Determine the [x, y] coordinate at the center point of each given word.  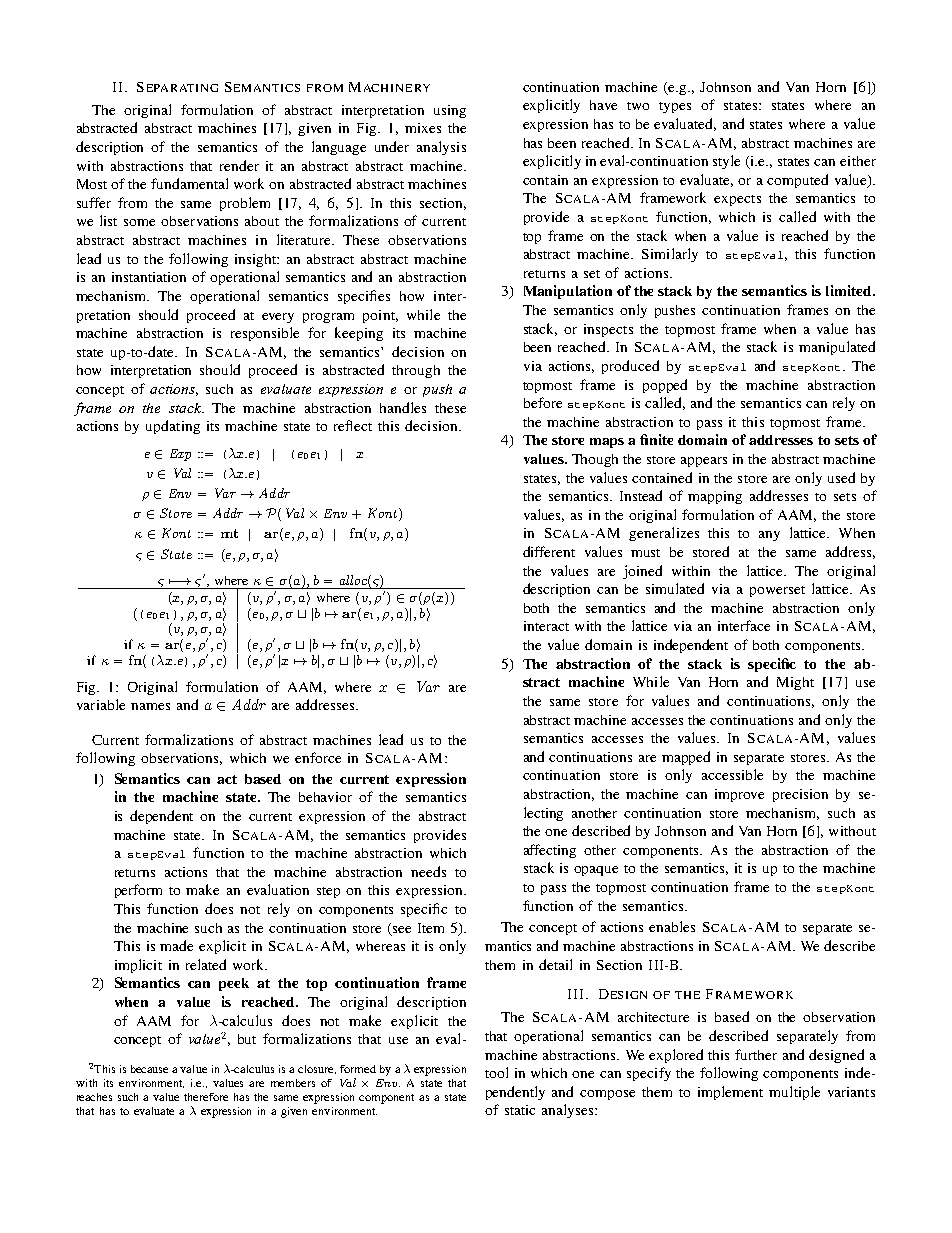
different [549, 551]
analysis [441, 148]
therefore [206, 1097]
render [239, 165]
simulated [675, 588]
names [150, 706]
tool [496, 1072]
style [726, 162]
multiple [794, 1093]
